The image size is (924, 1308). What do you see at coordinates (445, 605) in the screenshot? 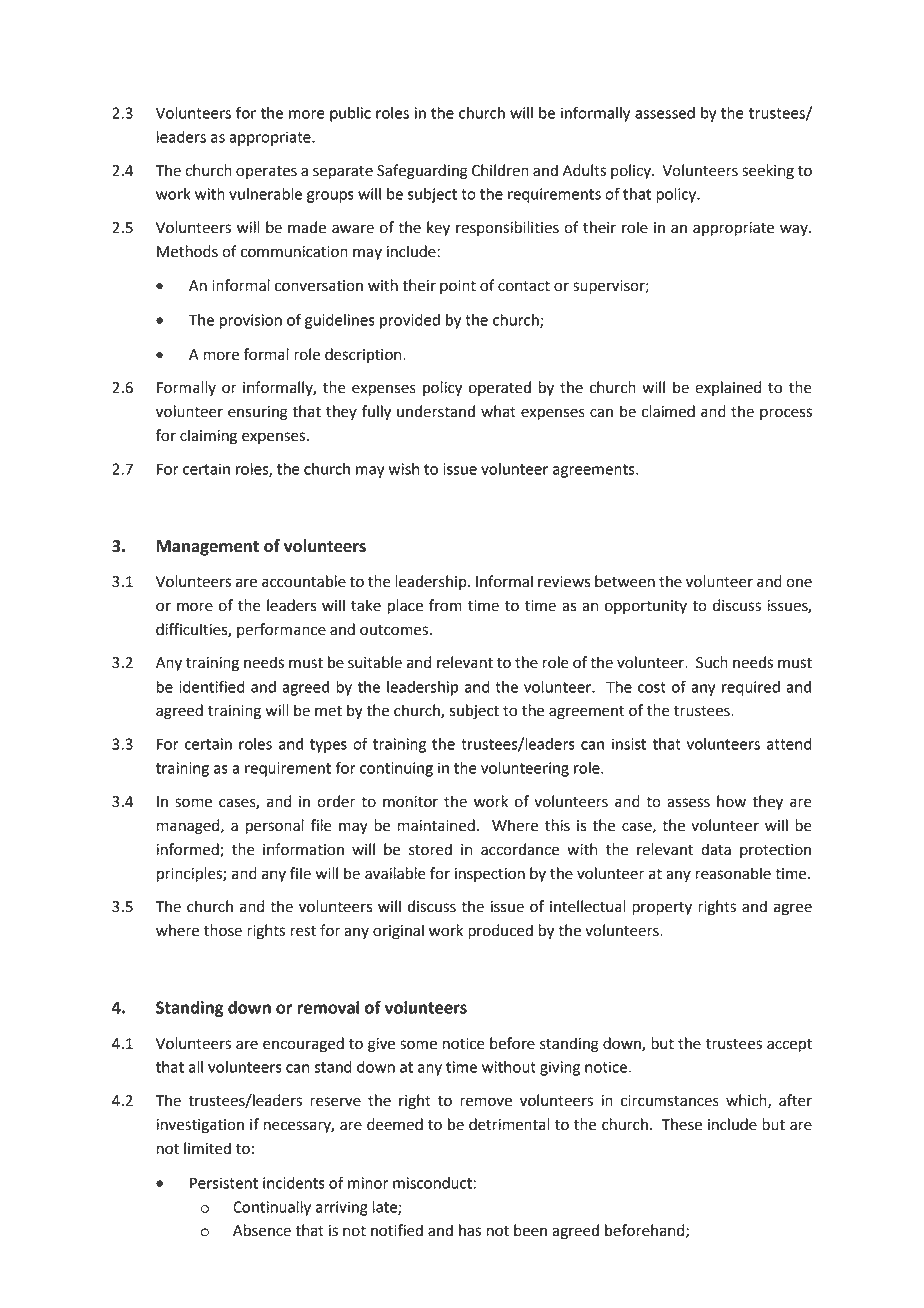
I see `from` at bounding box center [445, 605].
